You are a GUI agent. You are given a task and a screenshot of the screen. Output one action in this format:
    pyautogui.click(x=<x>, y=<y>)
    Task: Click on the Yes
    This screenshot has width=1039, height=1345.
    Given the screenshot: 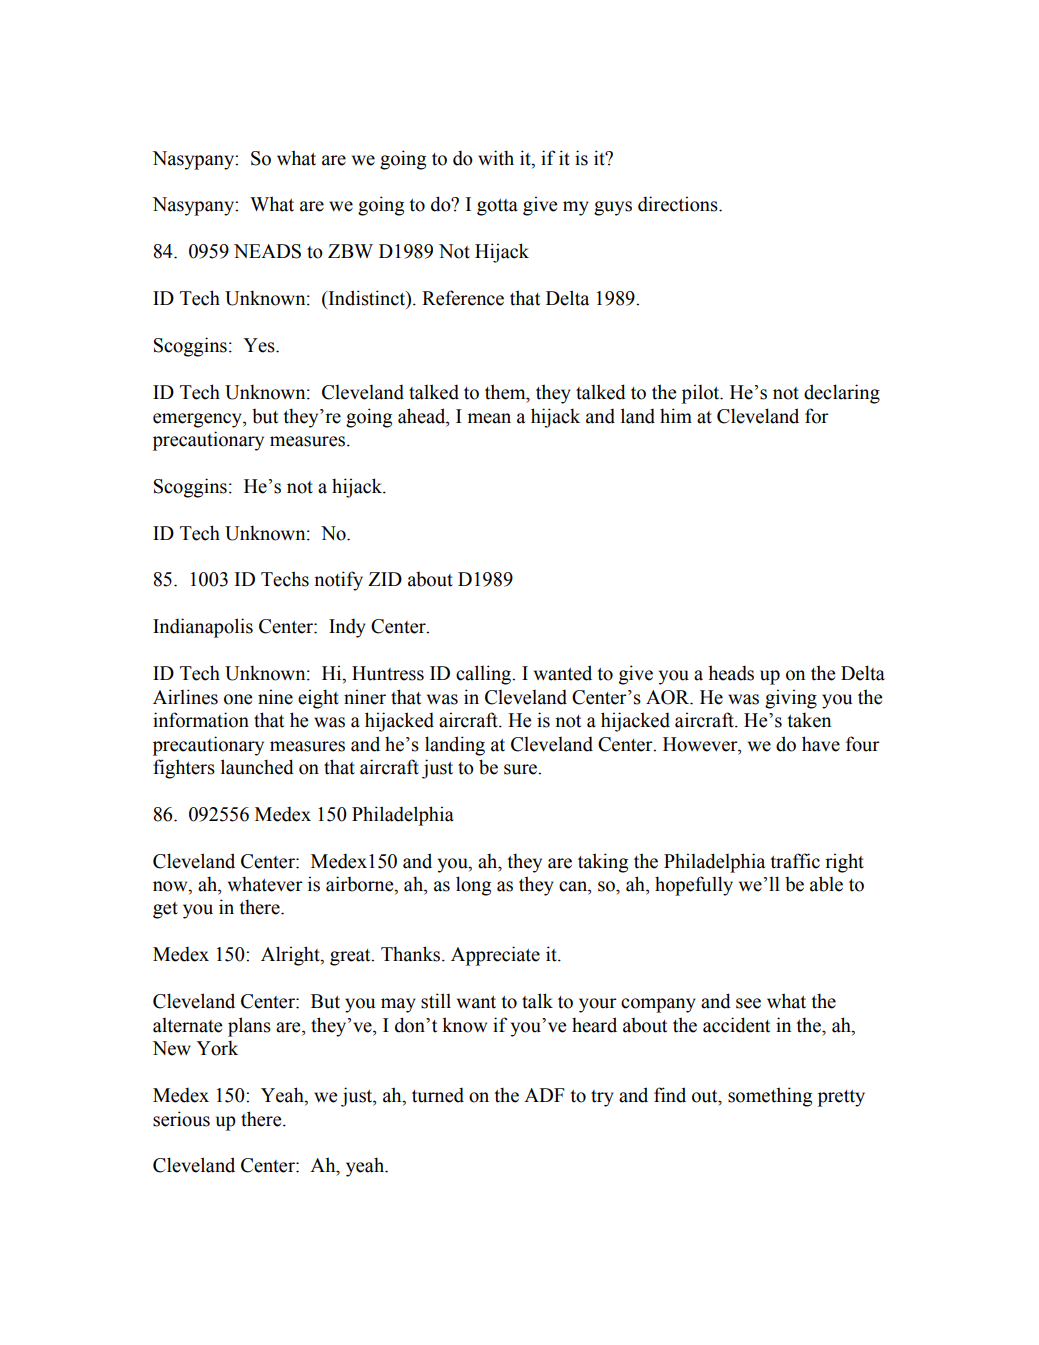 What is the action you would take?
    pyautogui.click(x=260, y=345)
